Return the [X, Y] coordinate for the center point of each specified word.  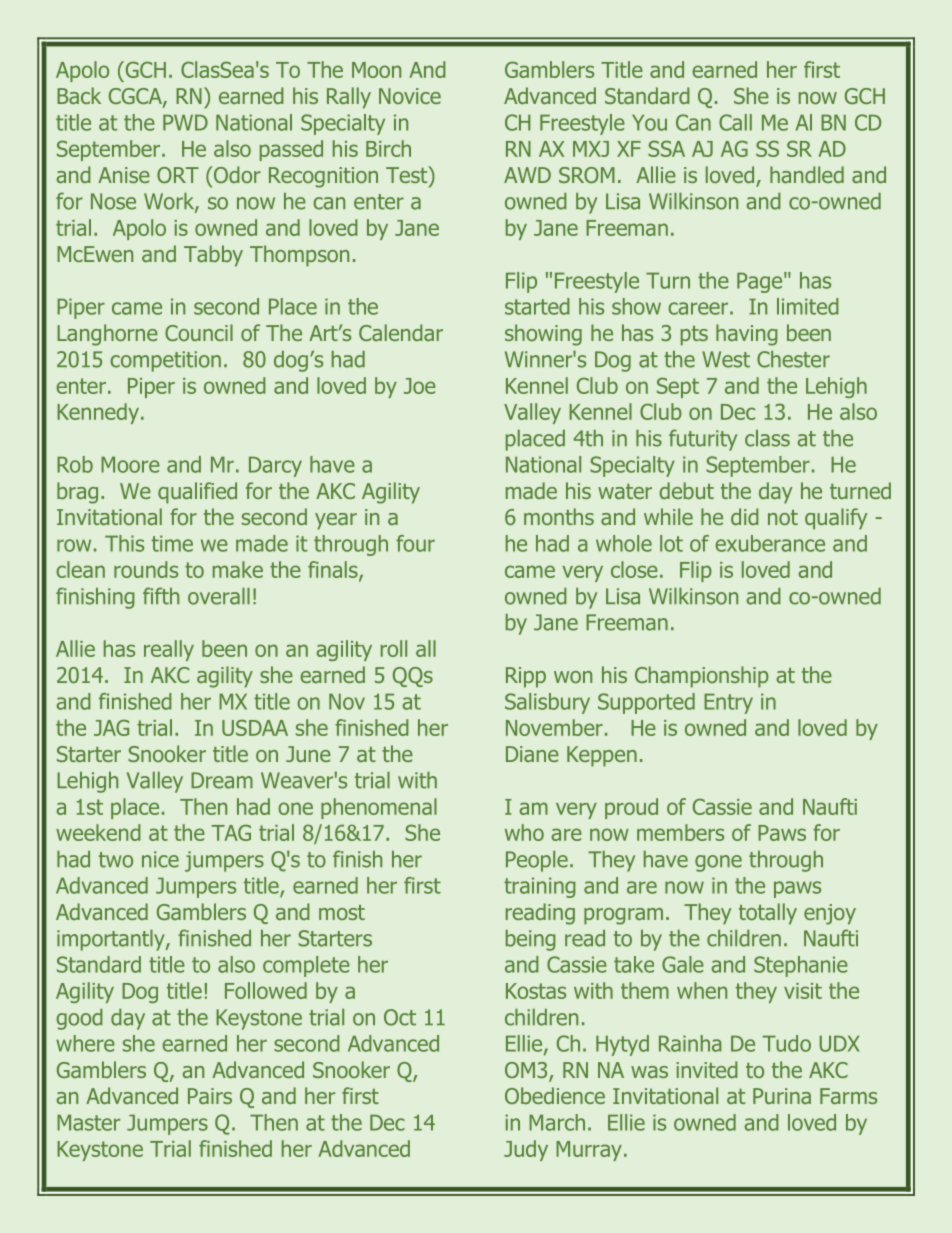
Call [735, 122]
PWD [185, 123]
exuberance [770, 543]
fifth [161, 596]
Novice [410, 96]
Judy [526, 1150]
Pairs [210, 1096]
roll [394, 648]
